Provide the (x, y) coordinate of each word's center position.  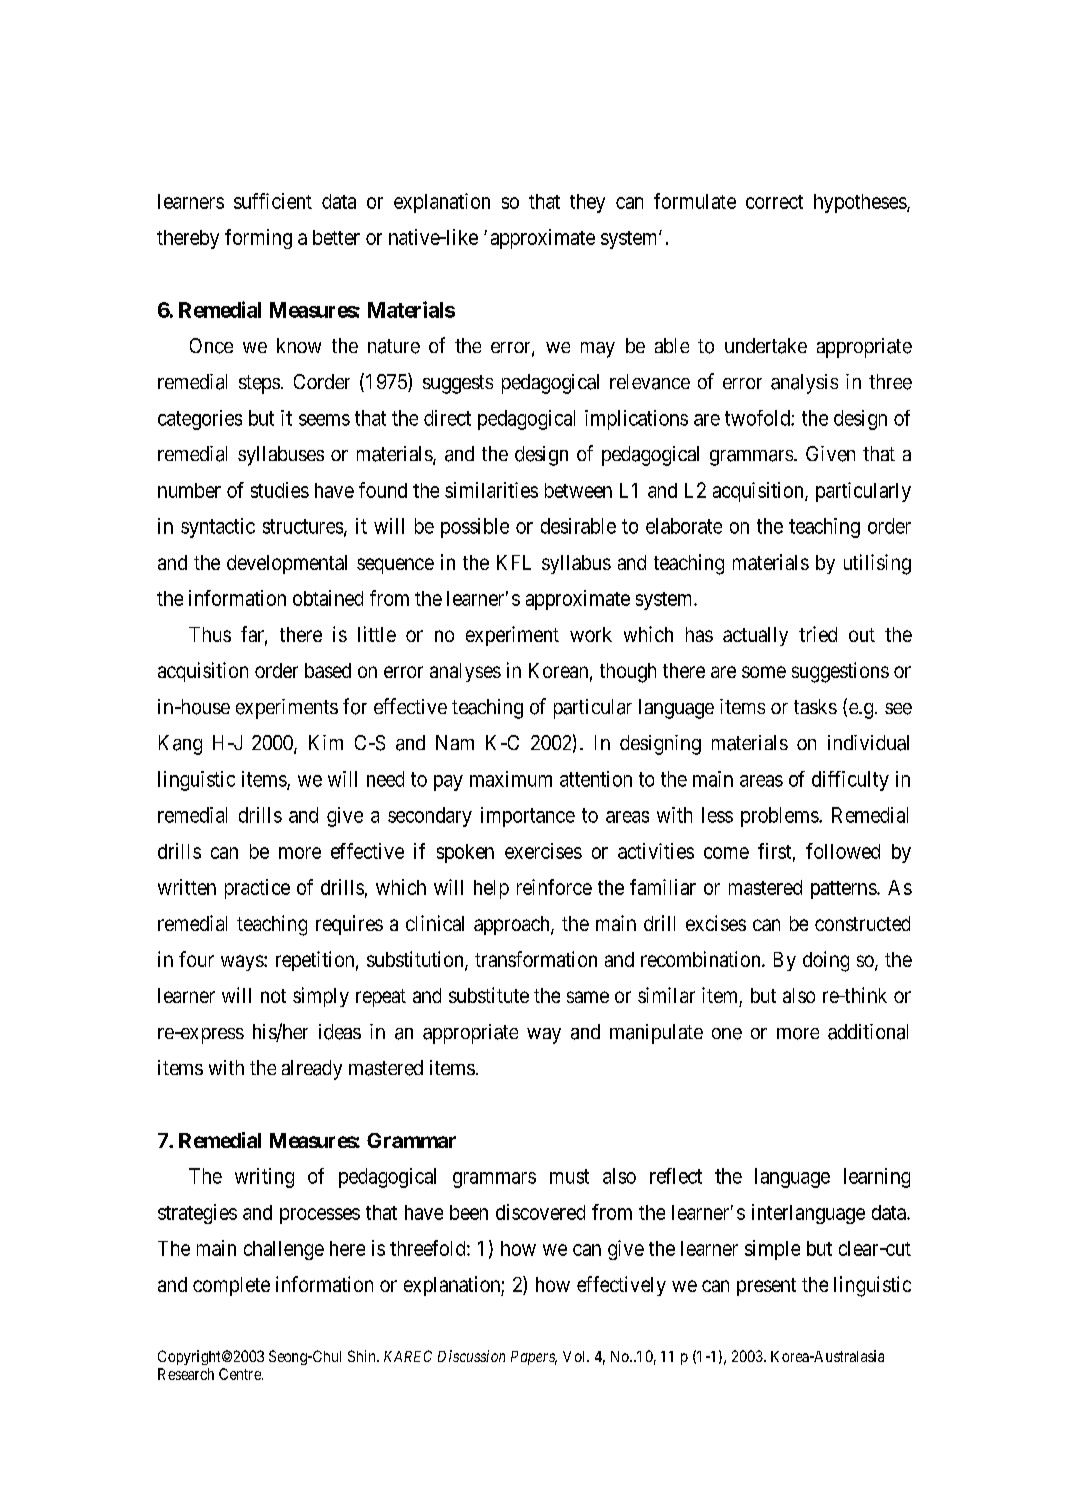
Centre (241, 1374)
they (587, 203)
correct (774, 202)
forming (258, 239)
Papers (534, 1358)
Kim (326, 742)
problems (780, 817)
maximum (511, 779)
